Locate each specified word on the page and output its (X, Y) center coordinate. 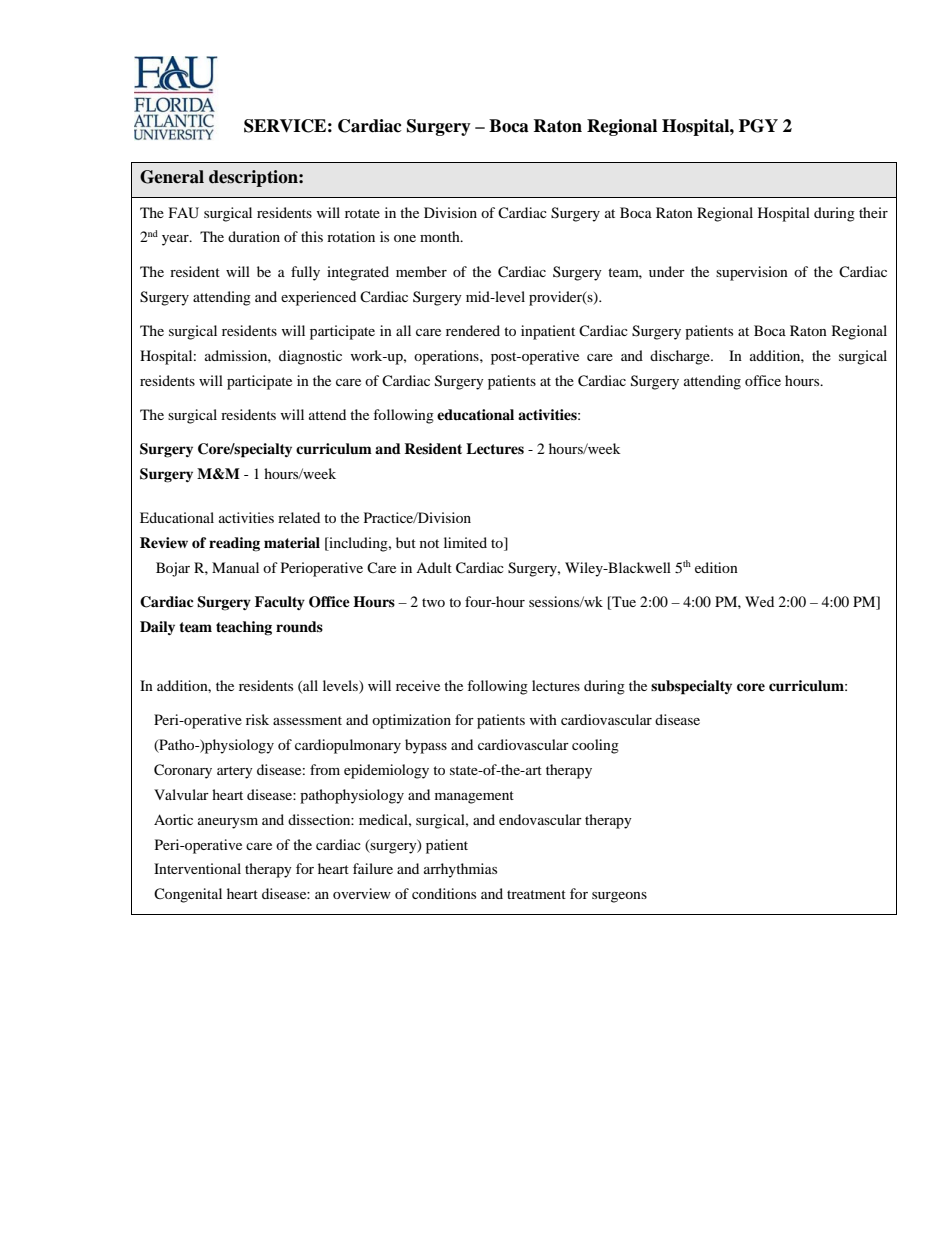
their (873, 212)
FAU (184, 213)
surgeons (619, 897)
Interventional (197, 868)
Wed (759, 601)
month (441, 236)
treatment (536, 894)
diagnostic (310, 357)
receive (418, 685)
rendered (473, 330)
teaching (244, 628)
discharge (681, 357)
